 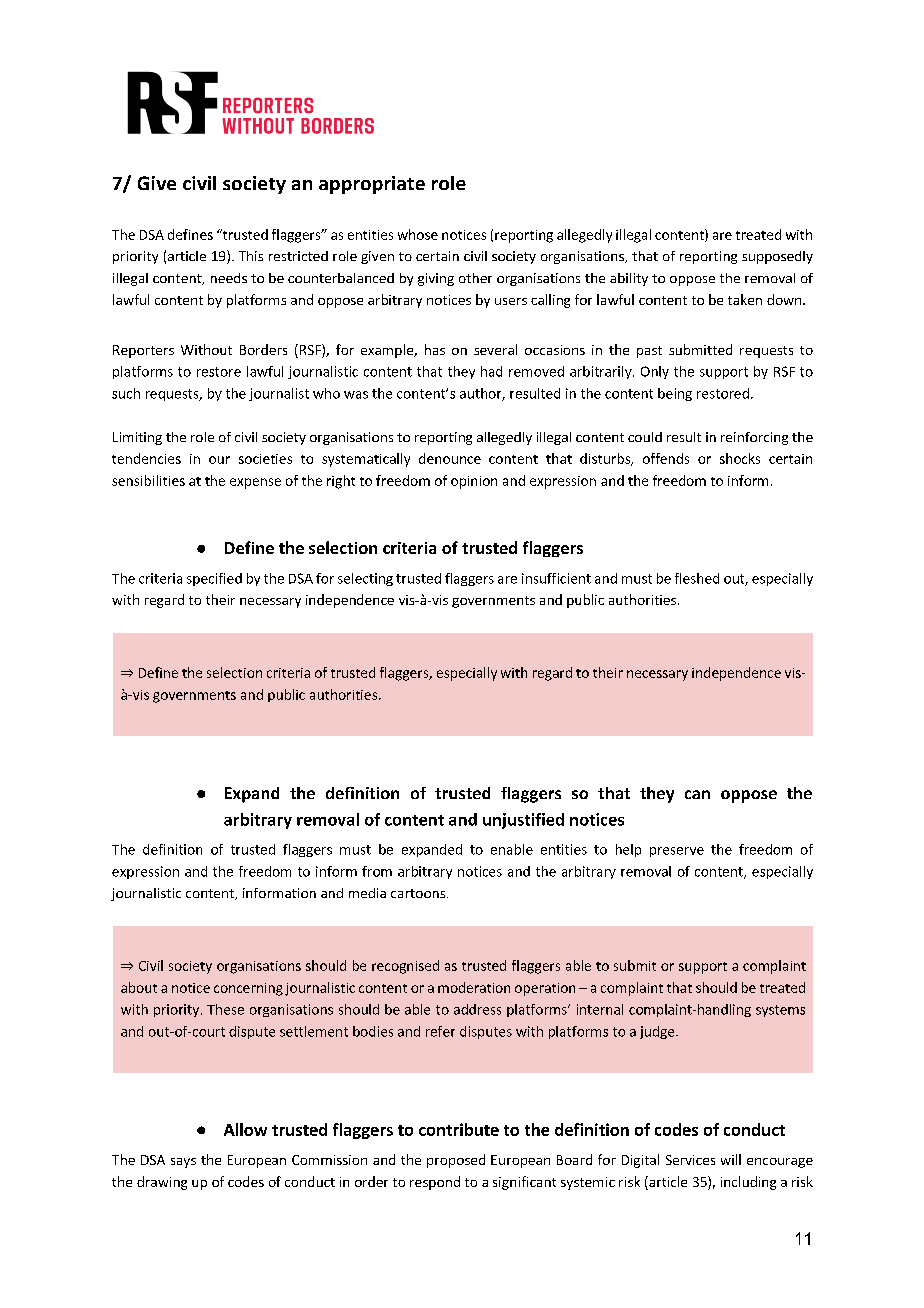 What do you see at coordinates (248, 989) in the image?
I see `concerning` at bounding box center [248, 989].
